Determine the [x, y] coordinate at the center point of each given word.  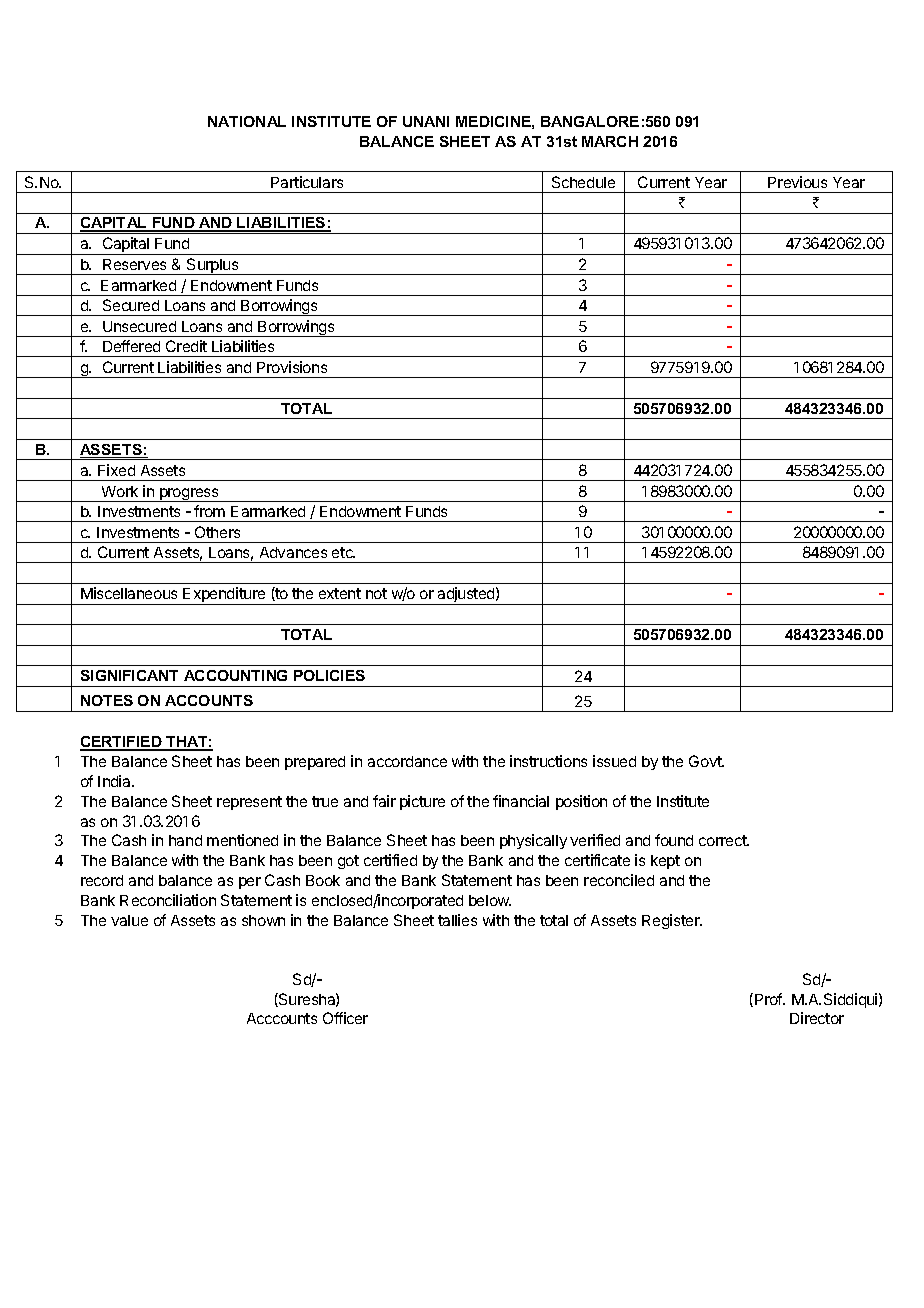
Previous [797, 182]
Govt [706, 761]
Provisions [292, 367]
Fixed [116, 470]
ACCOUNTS [209, 700]
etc [343, 552]
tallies [457, 920]
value [129, 920]
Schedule [583, 182]
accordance [407, 761]
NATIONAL [247, 121]
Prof [770, 999]
